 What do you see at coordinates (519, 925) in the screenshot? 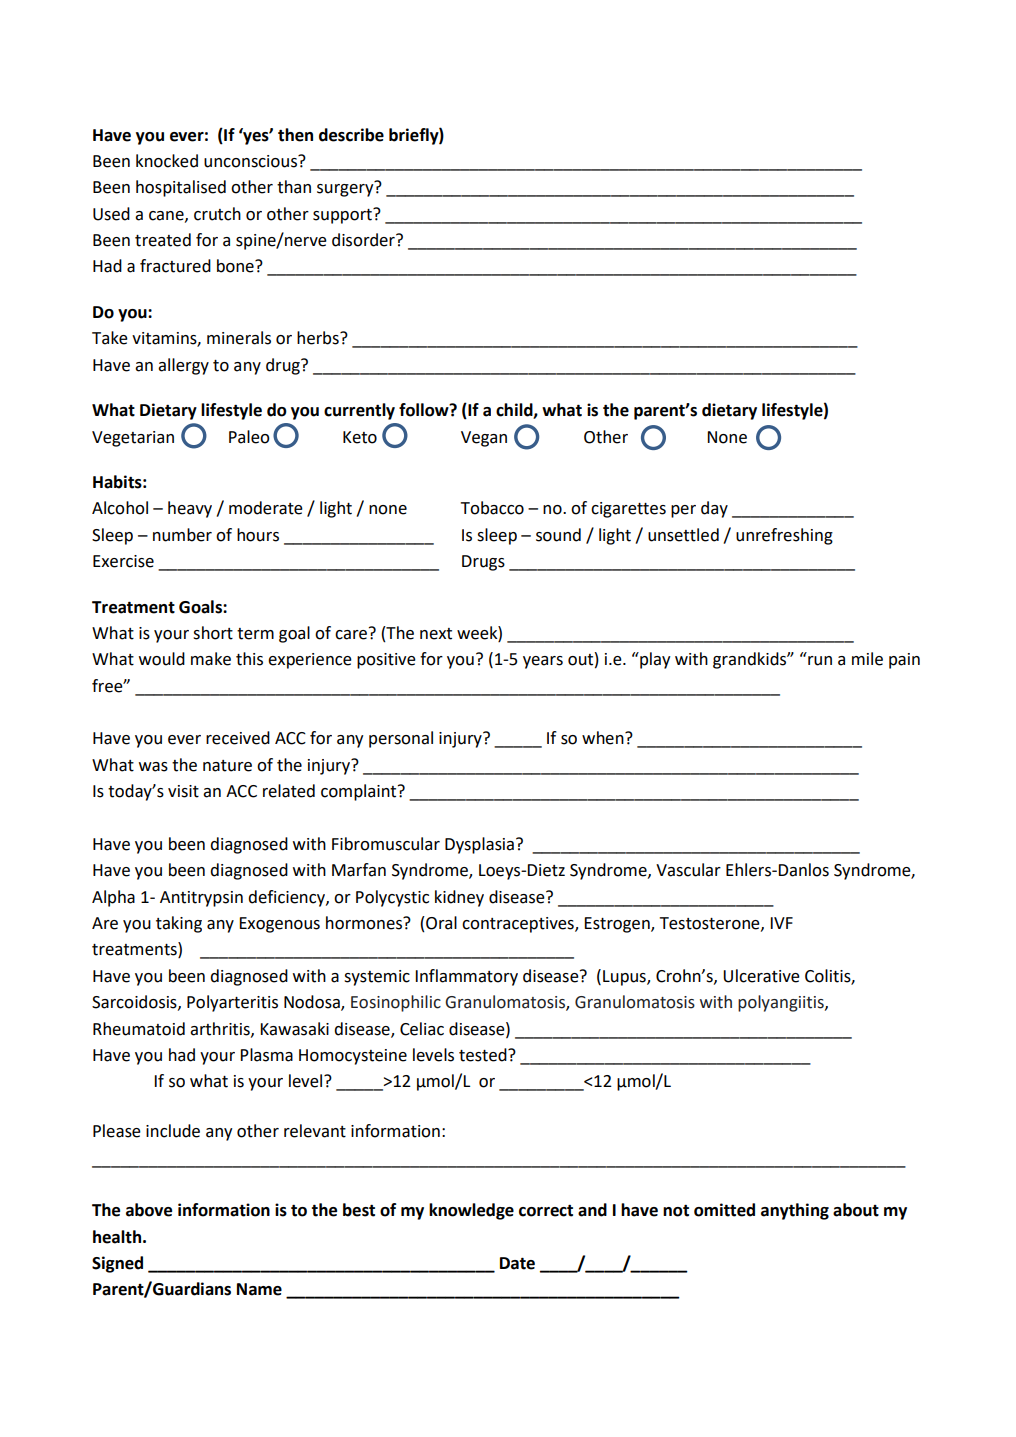
I see `contraceptives` at bounding box center [519, 925].
